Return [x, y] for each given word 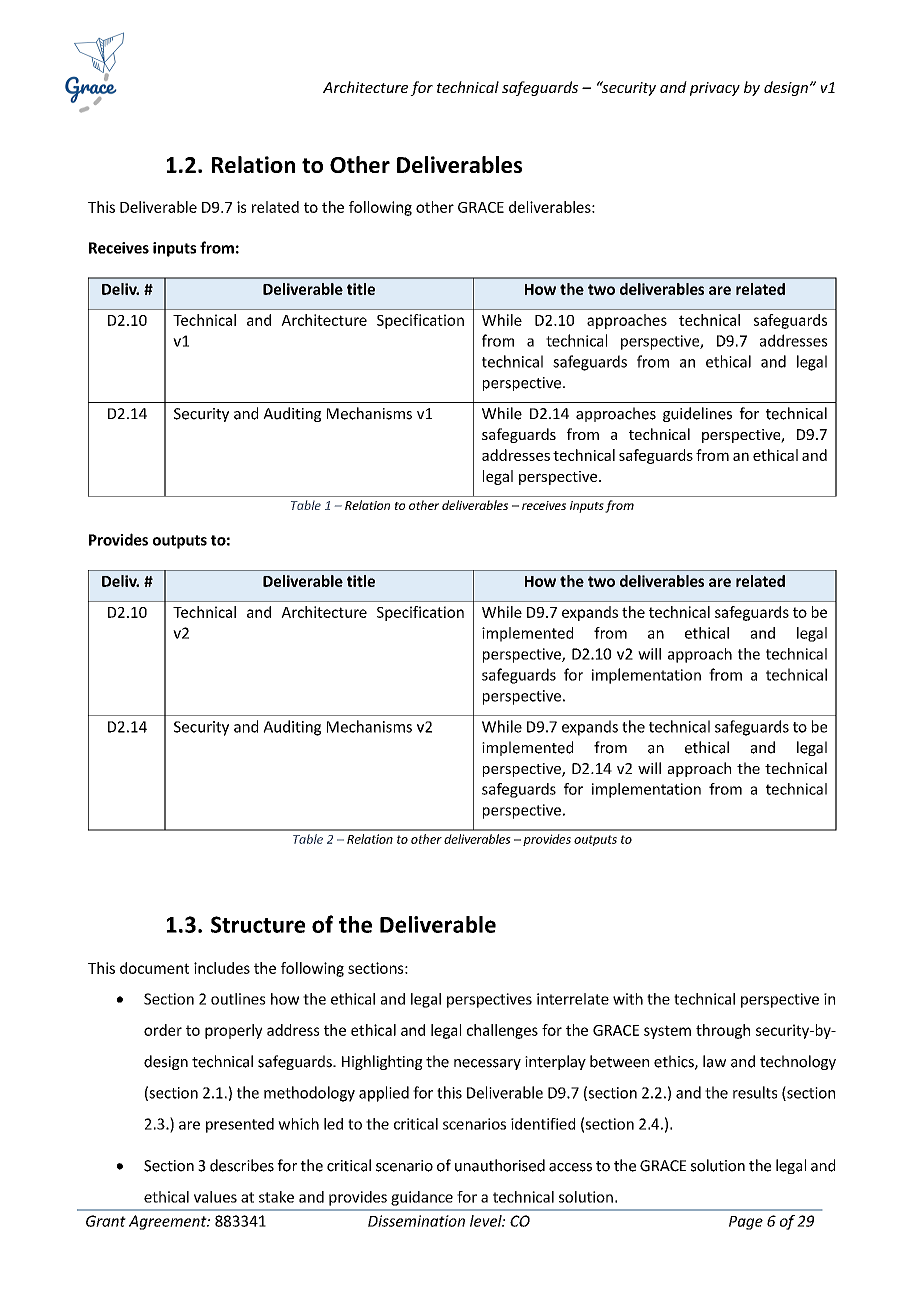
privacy [715, 89]
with [628, 999]
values [215, 1197]
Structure [258, 924]
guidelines [697, 414]
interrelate [573, 999]
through [723, 1031]
